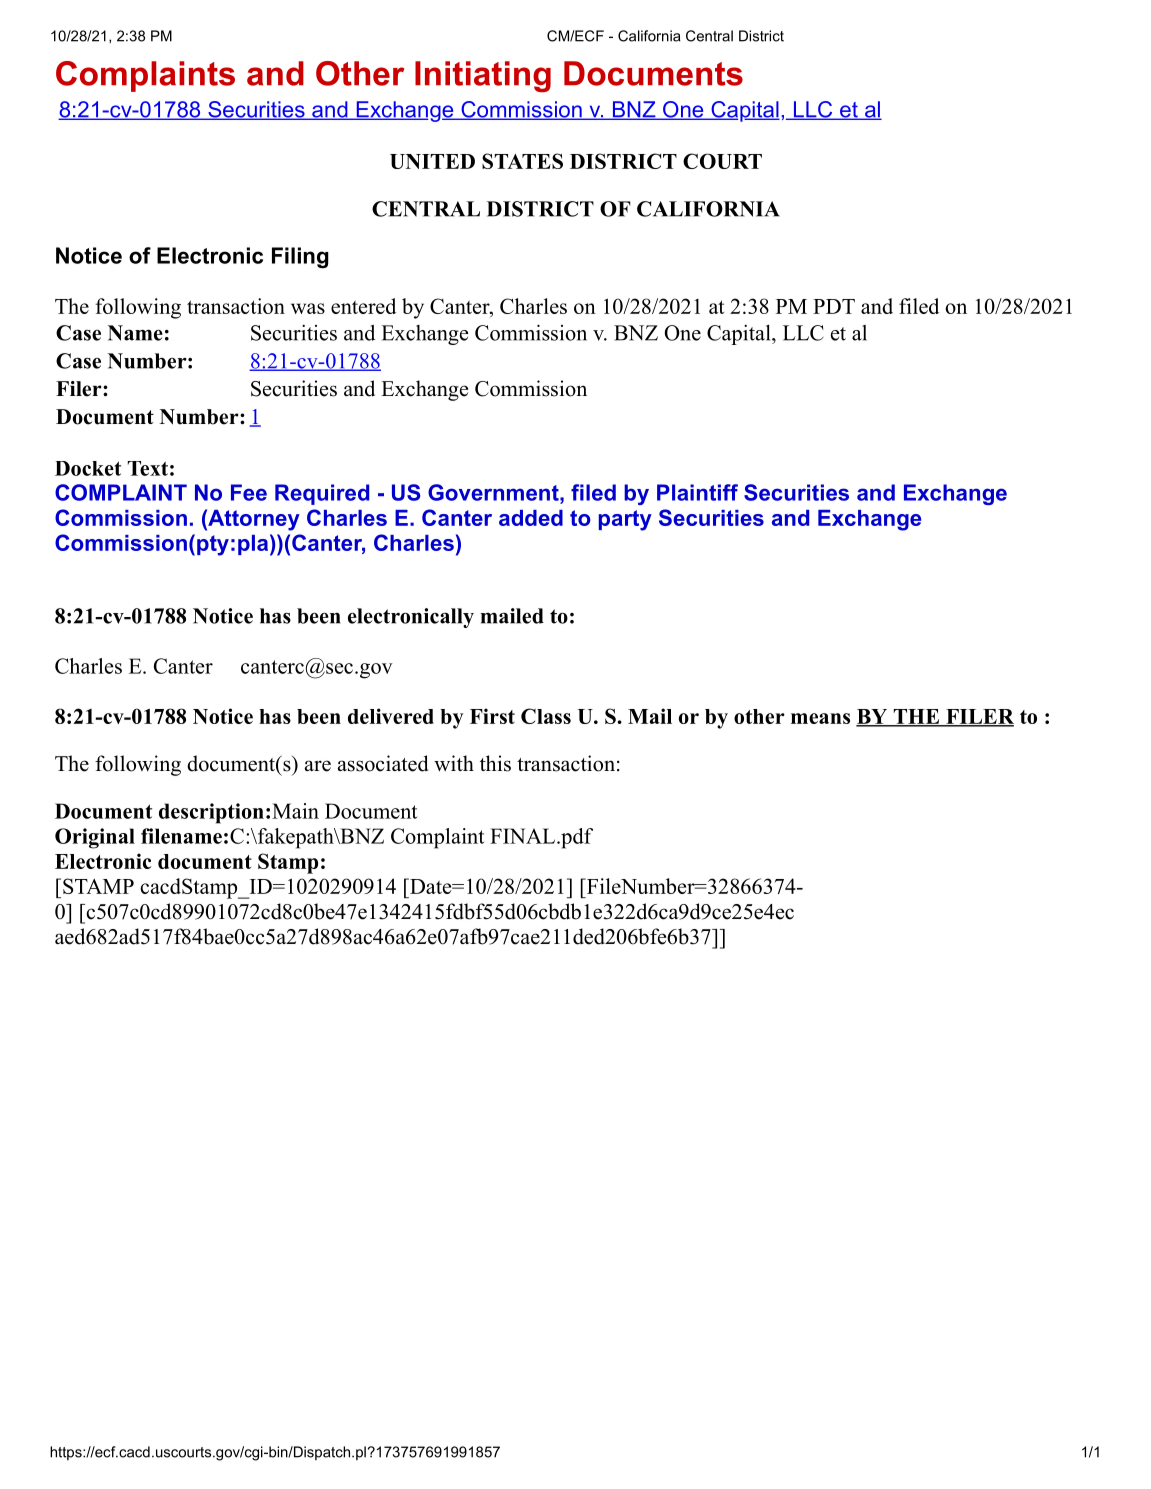 Image resolution: width=1151 pixels, height=1489 pixels. I want to click on entered, so click(363, 306).
